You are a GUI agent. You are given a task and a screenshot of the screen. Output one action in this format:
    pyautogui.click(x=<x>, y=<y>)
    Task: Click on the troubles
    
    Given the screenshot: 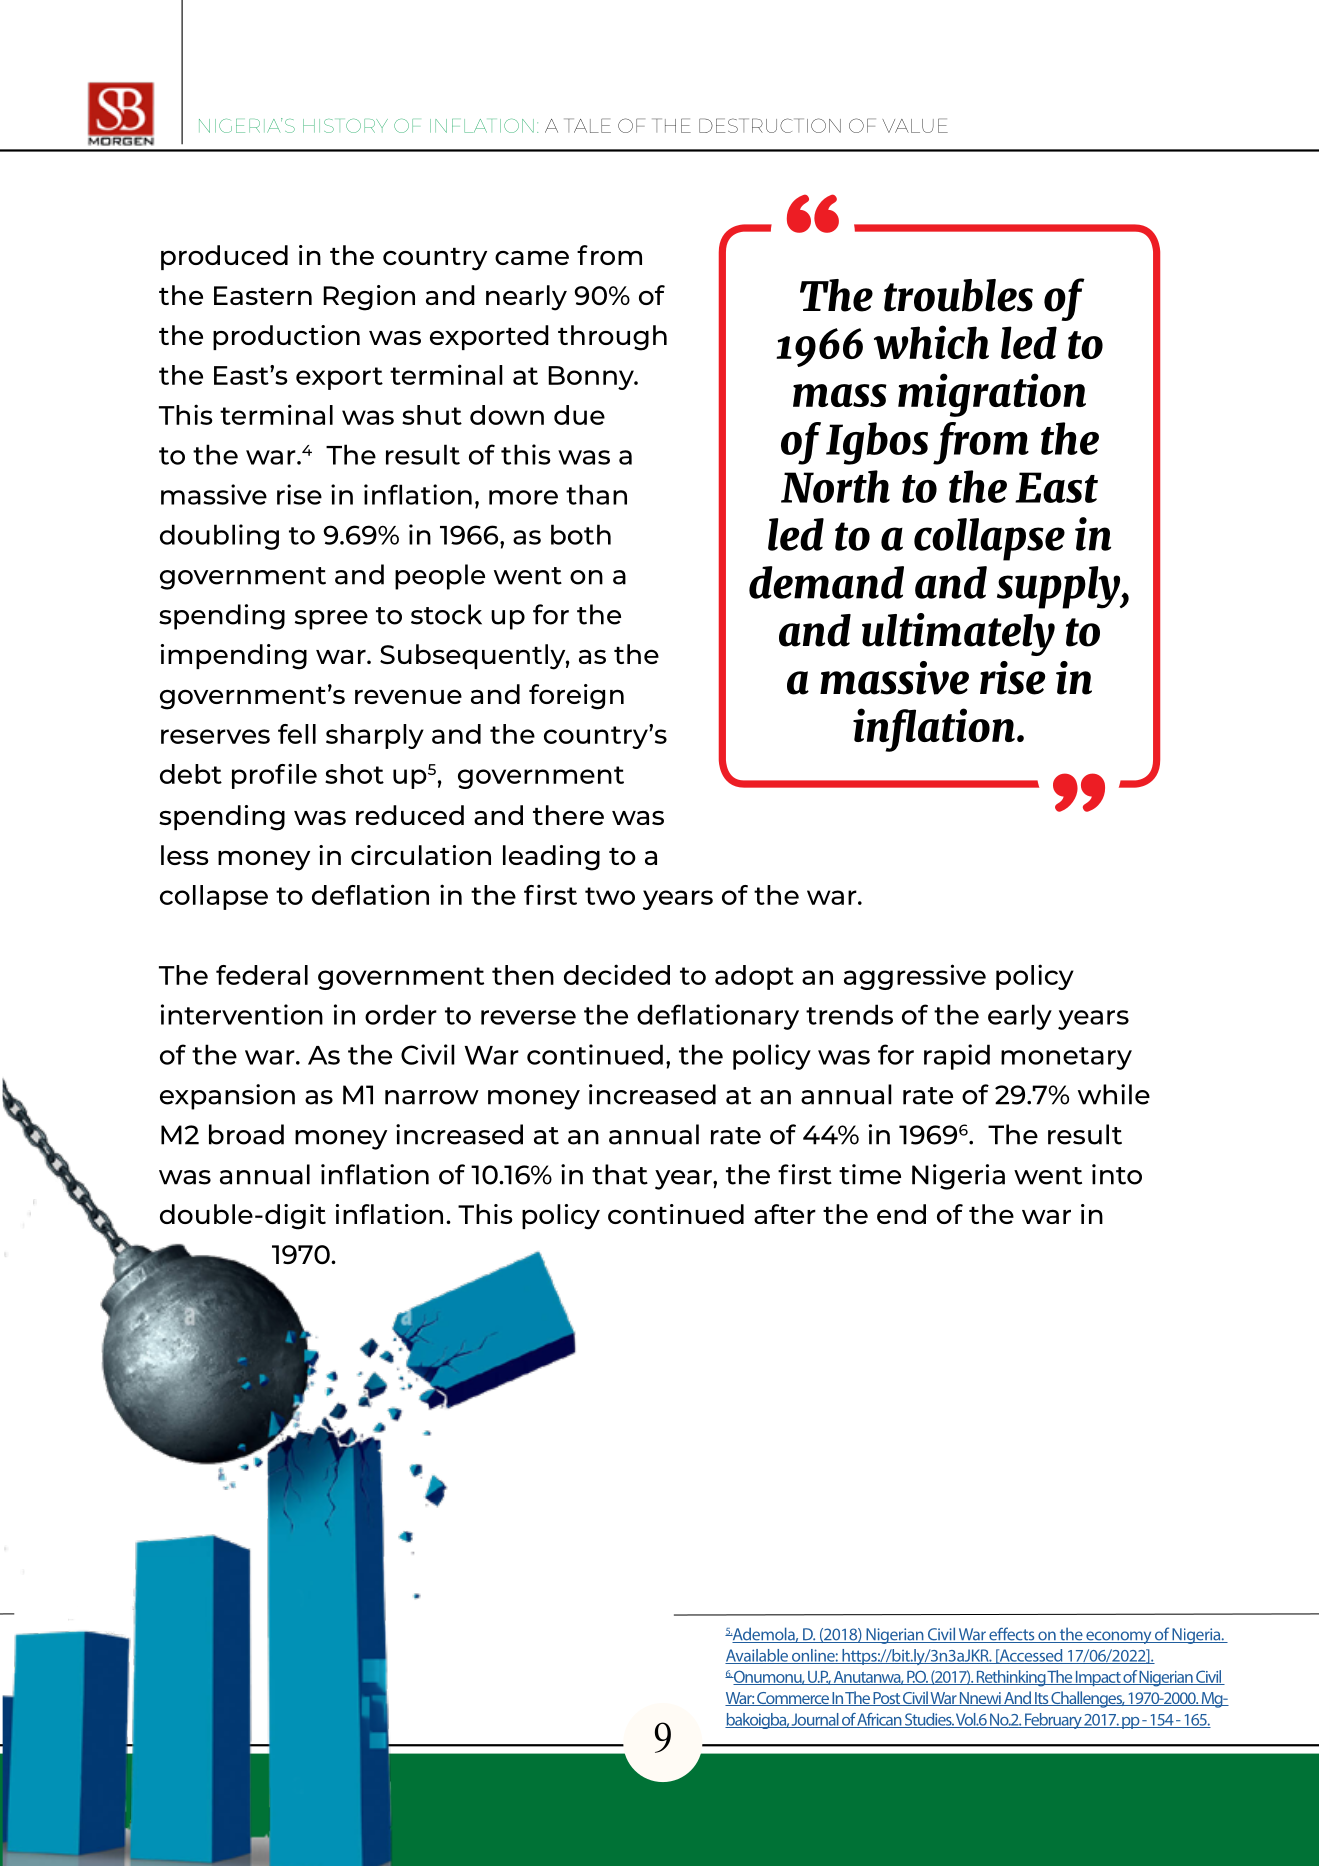 What is the action you would take?
    pyautogui.click(x=958, y=295)
